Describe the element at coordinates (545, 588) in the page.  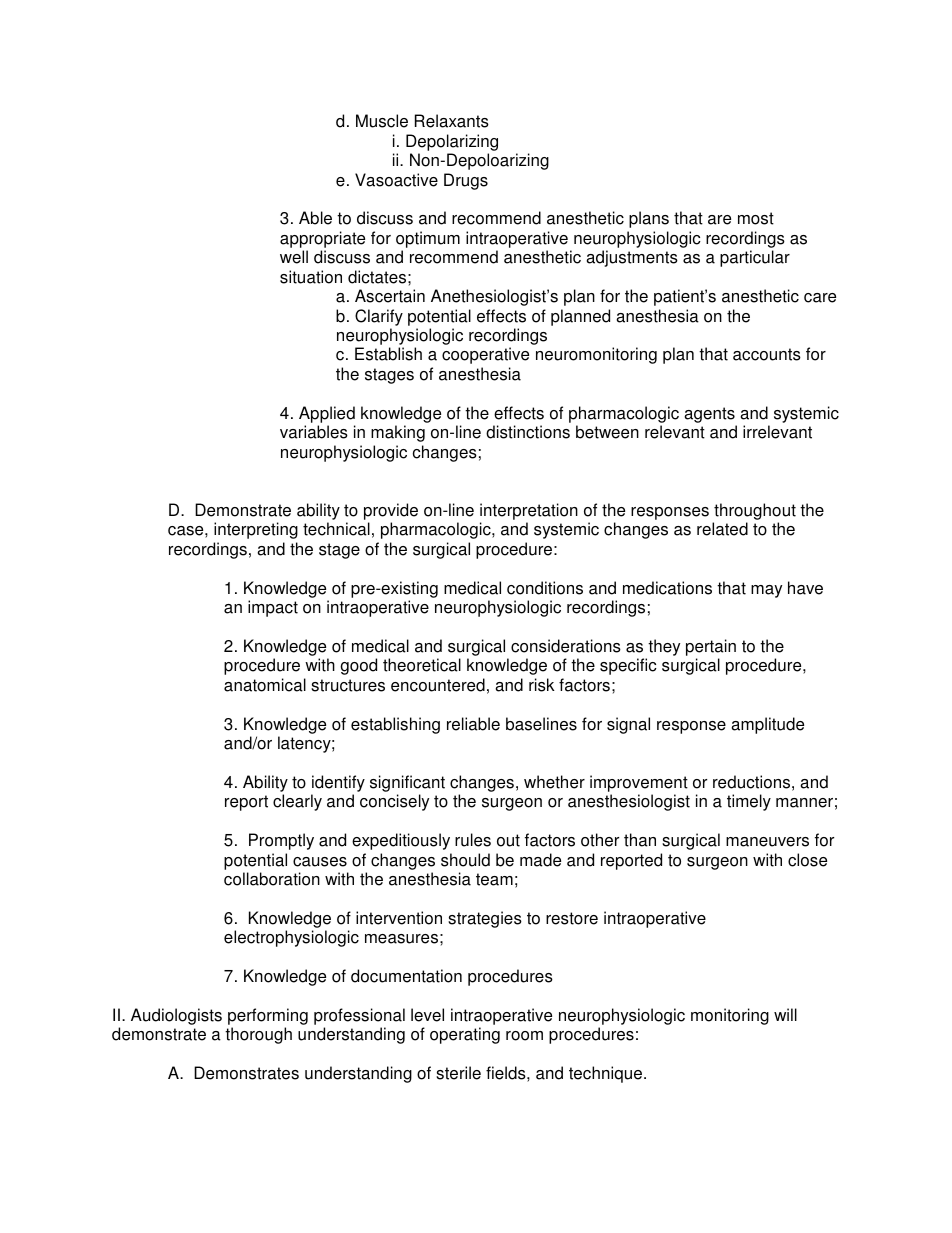
I see `conditions` at that location.
